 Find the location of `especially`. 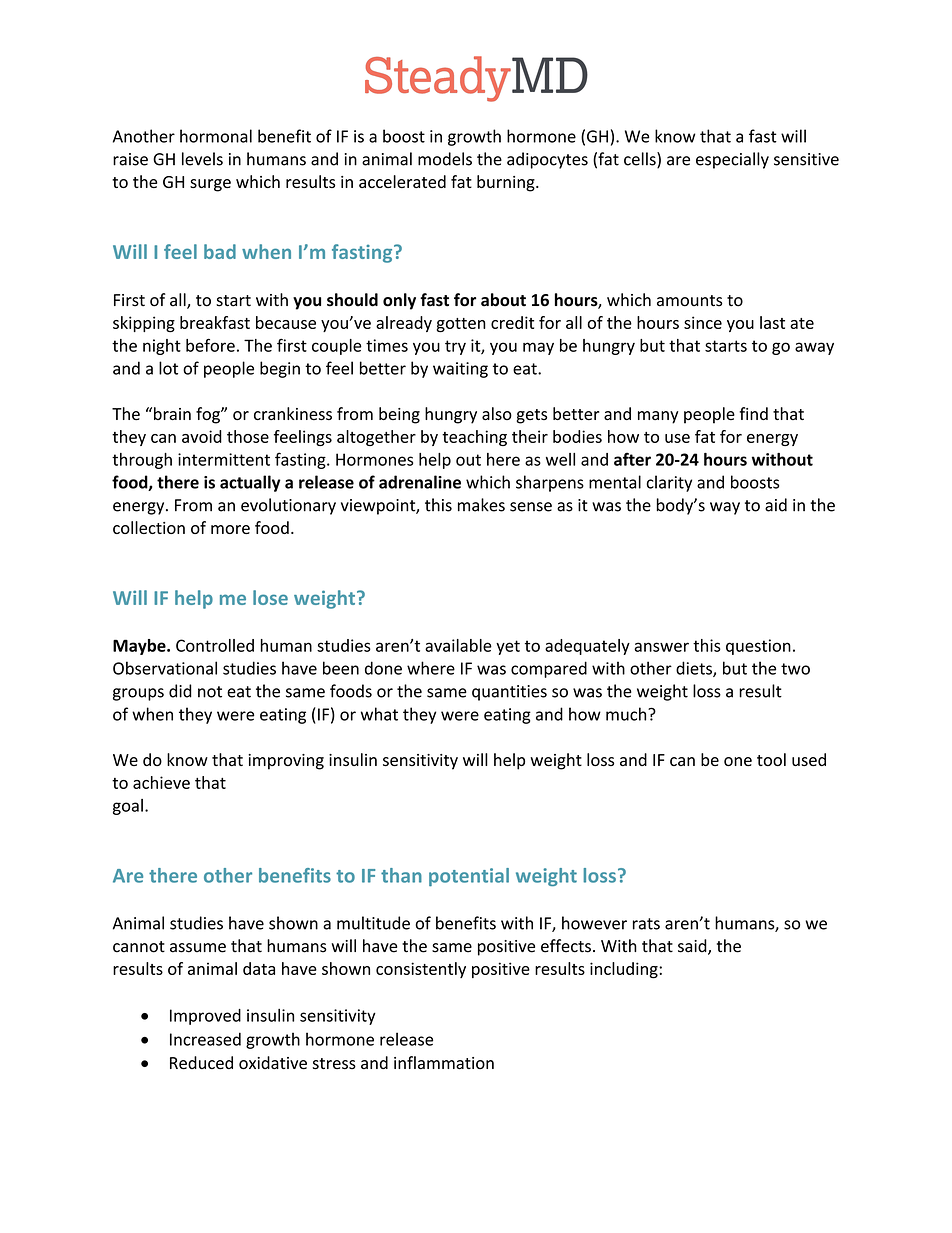

especially is located at coordinates (732, 160).
